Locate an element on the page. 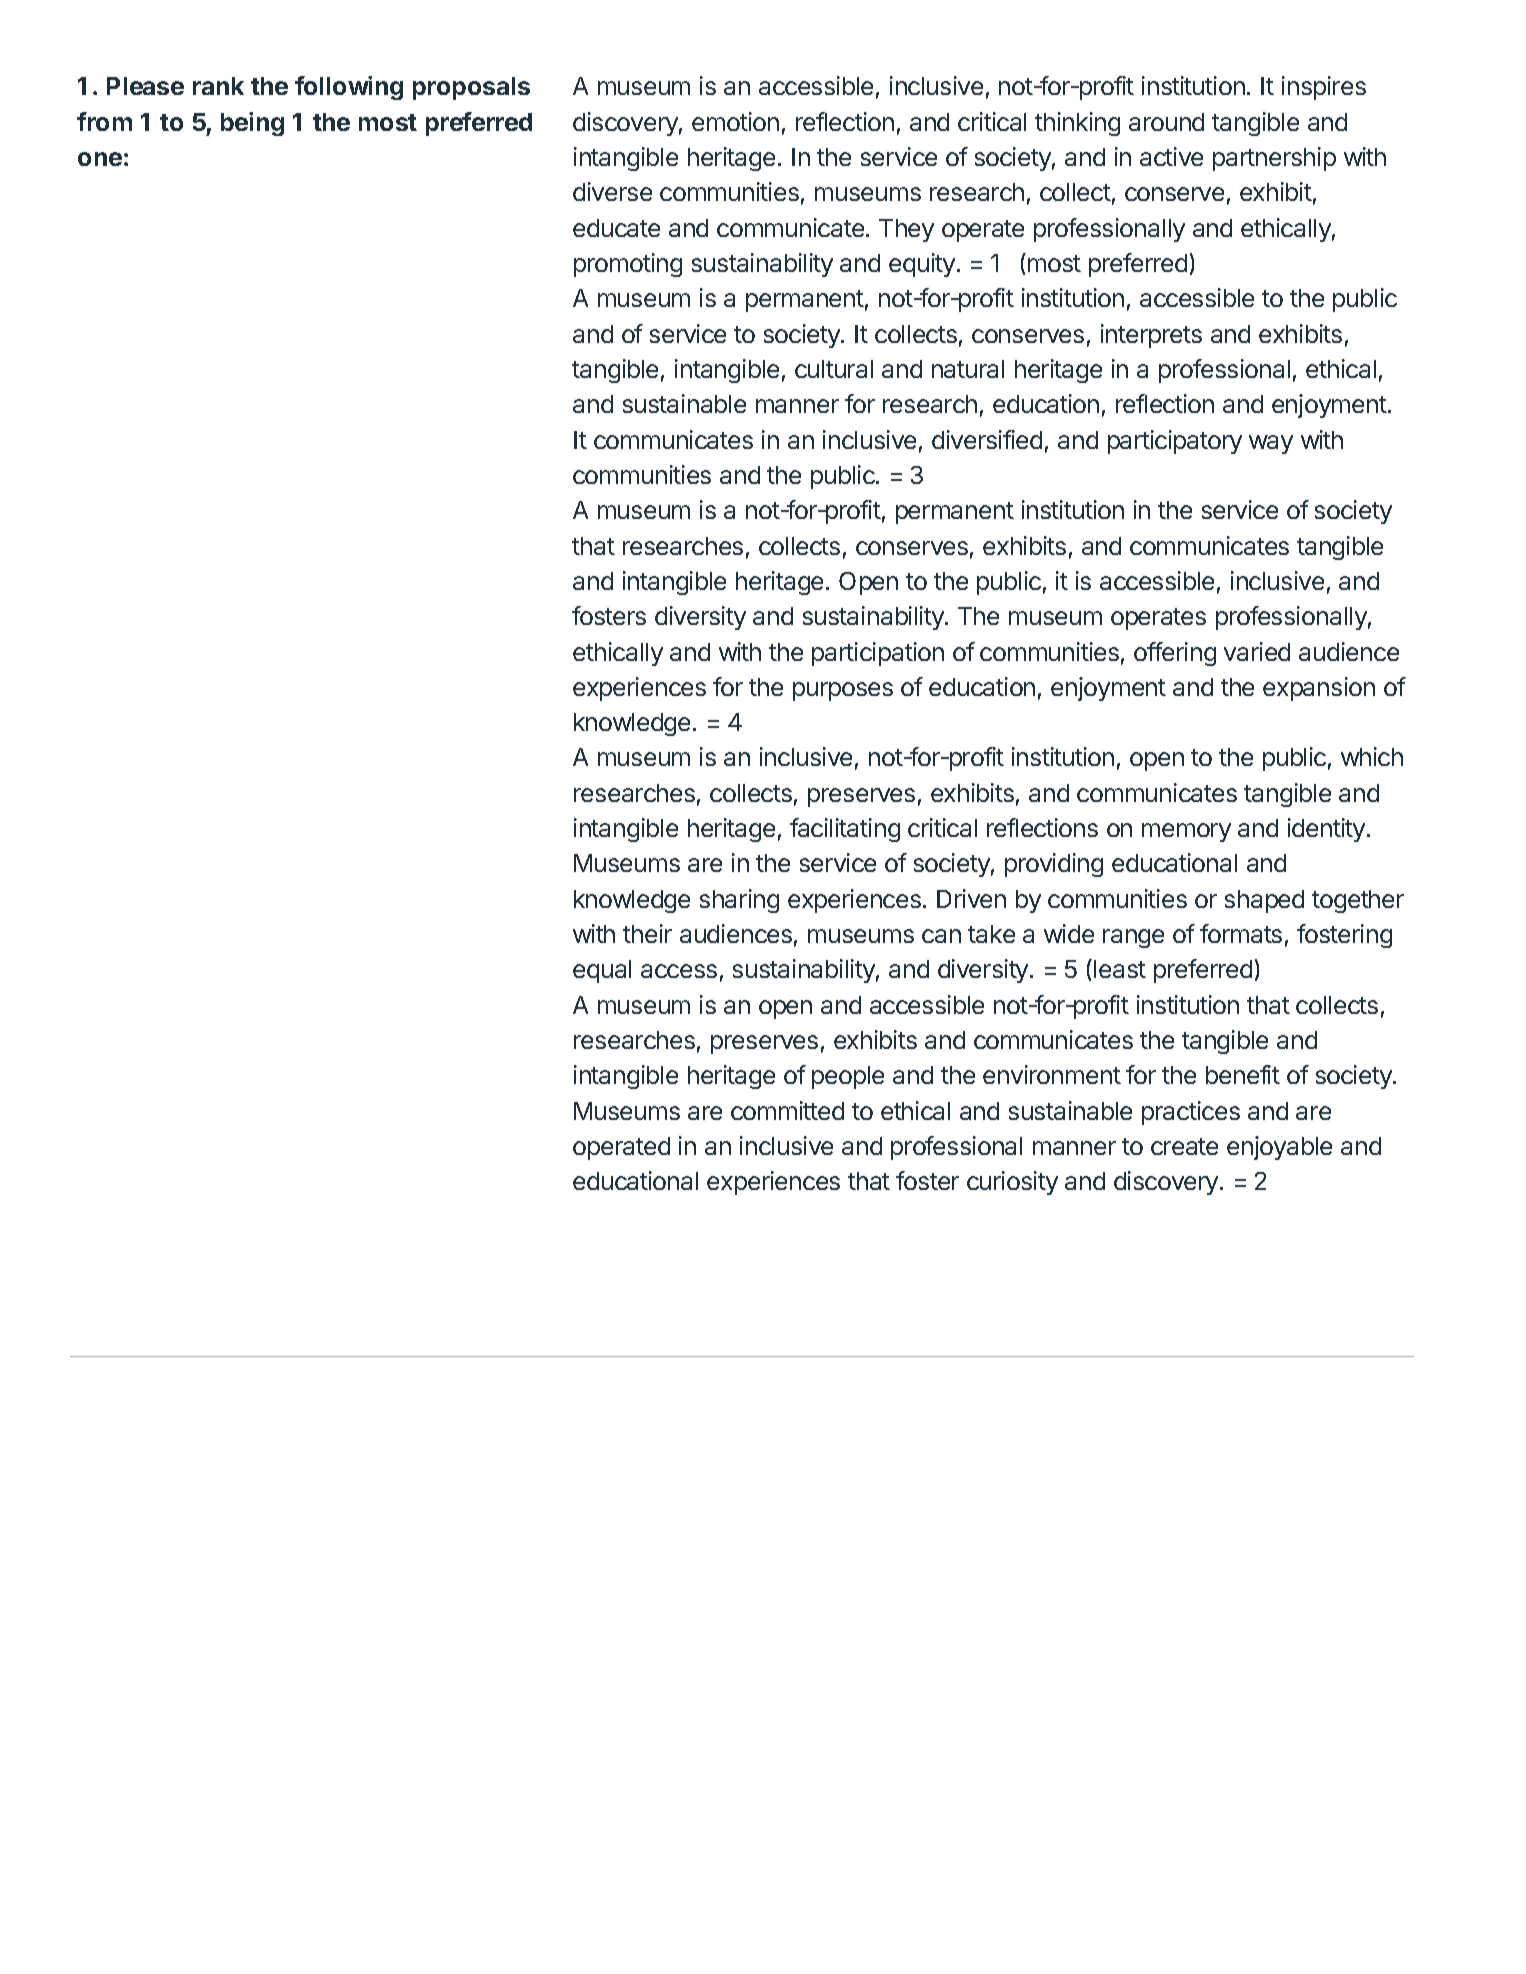  varied is located at coordinates (1257, 651).
